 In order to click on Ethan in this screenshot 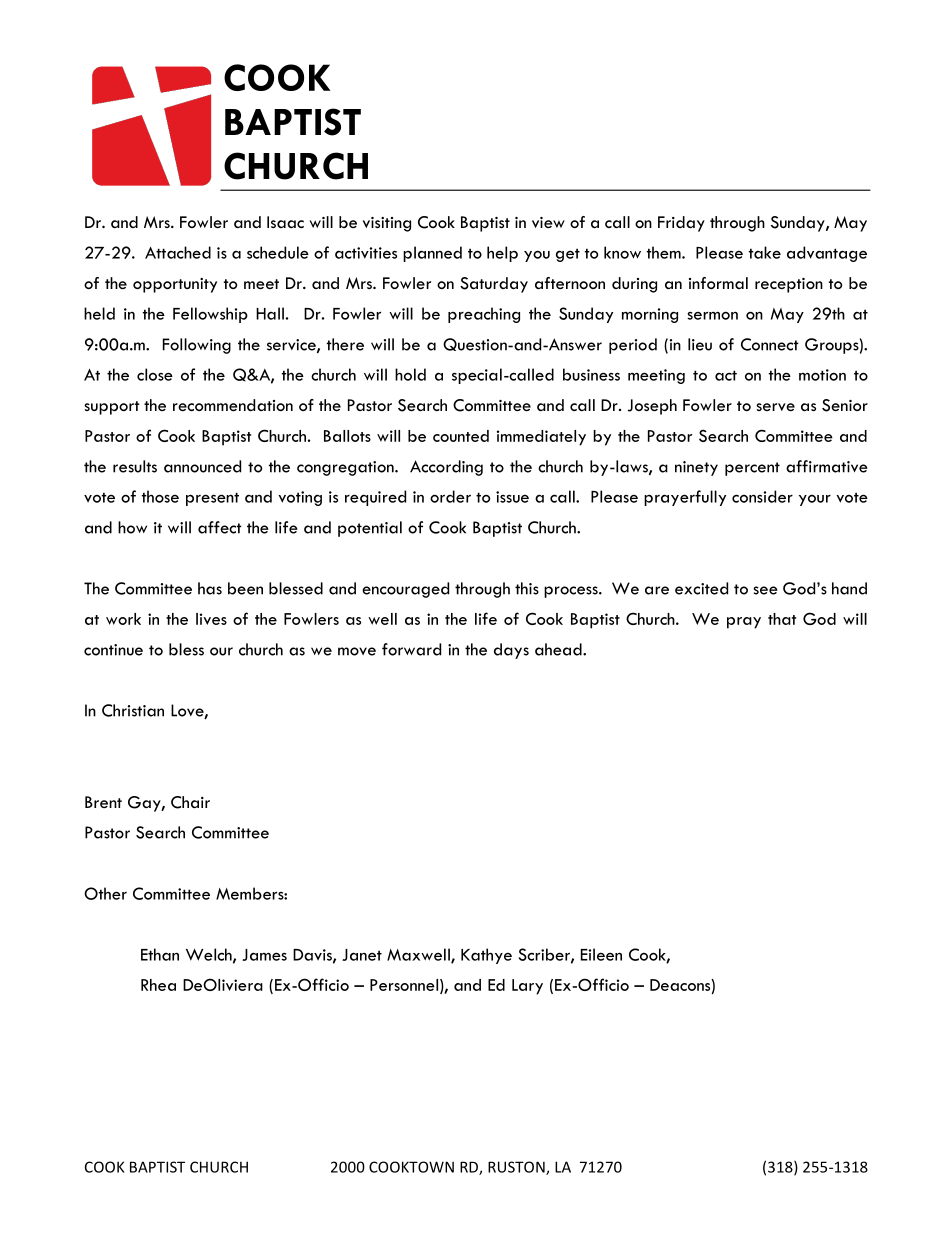, I will do `click(160, 954)`.
